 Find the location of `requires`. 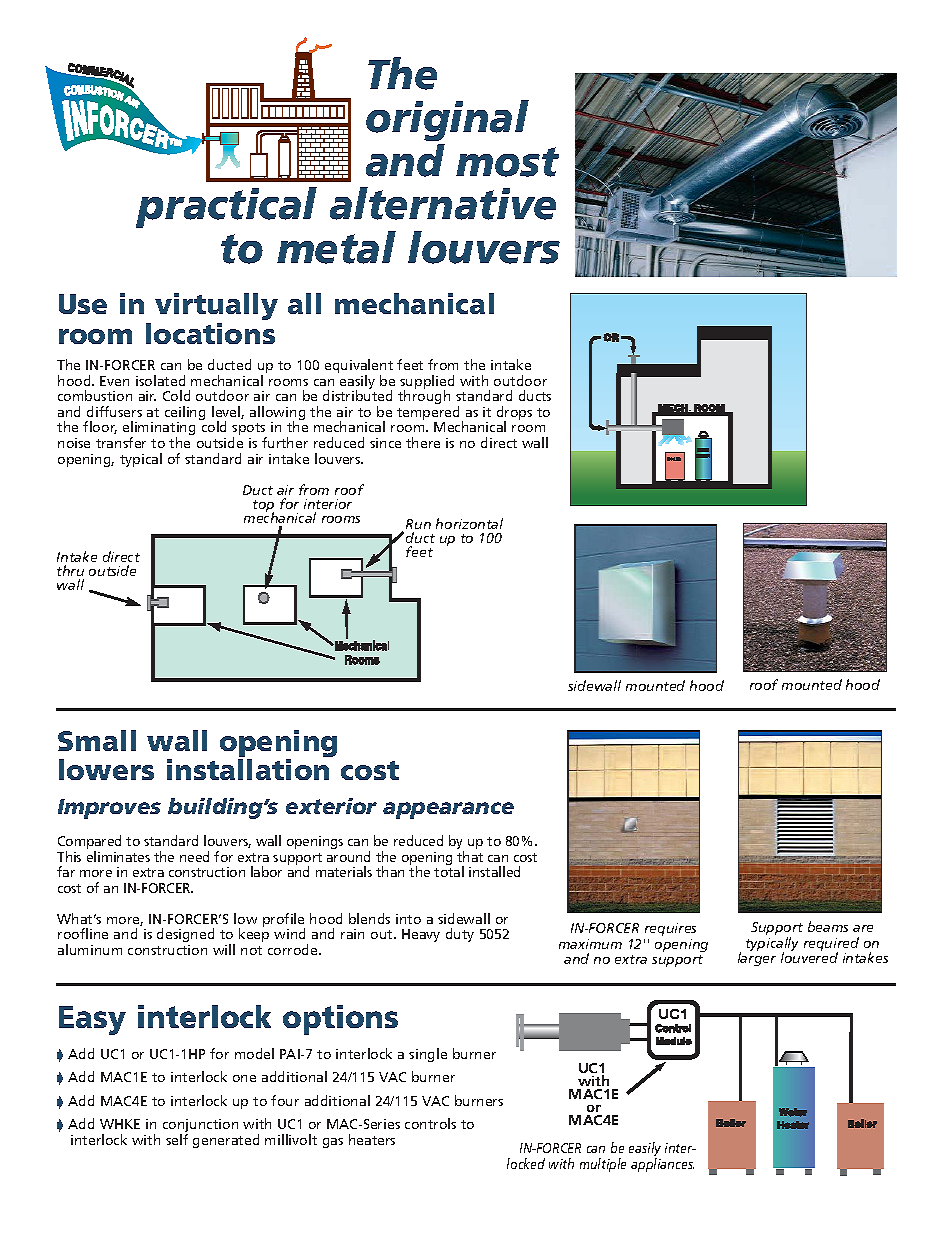

requires is located at coordinates (670, 929).
